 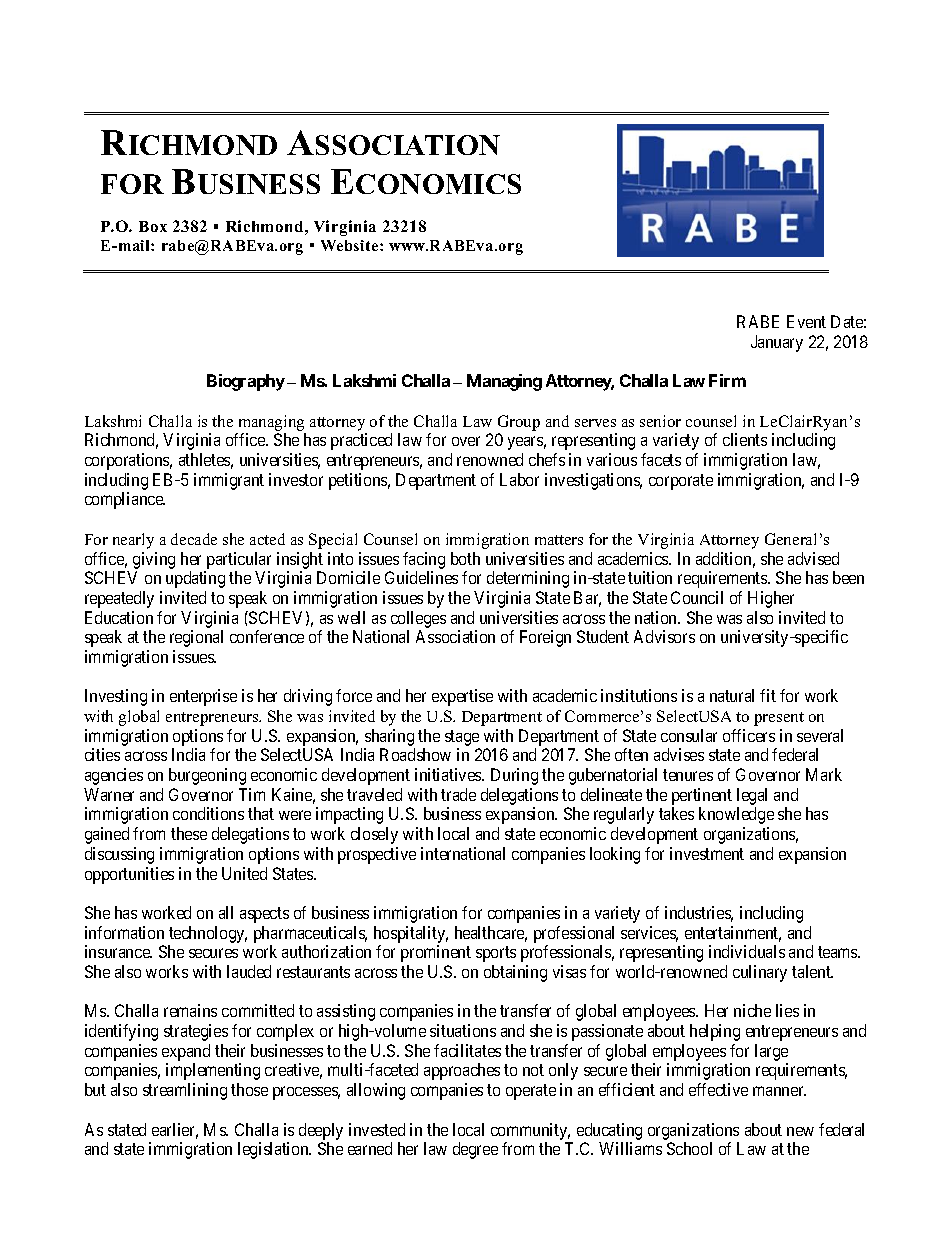 I want to click on expertise, so click(x=462, y=697).
